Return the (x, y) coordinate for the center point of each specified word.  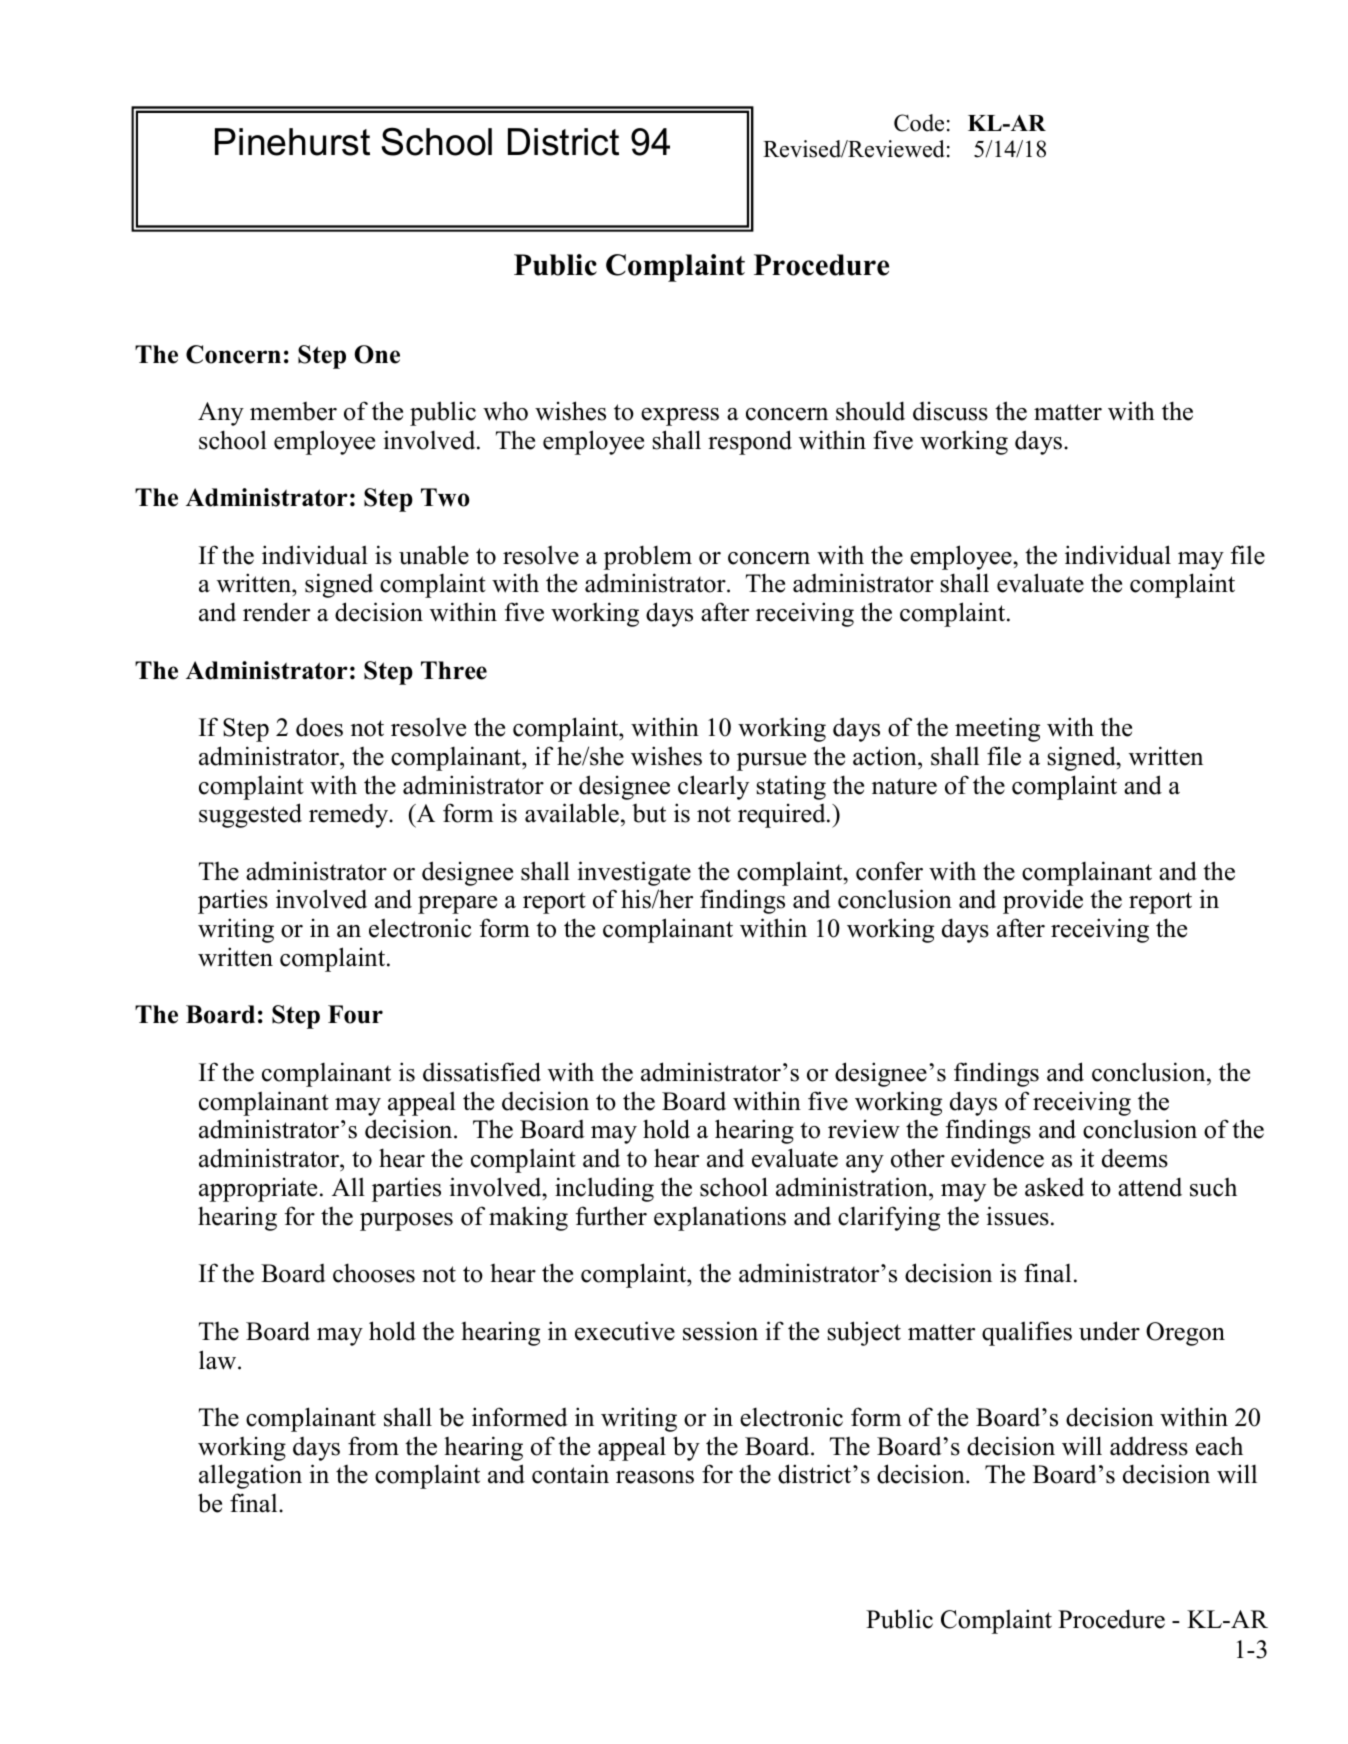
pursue (771, 762)
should (870, 411)
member (293, 411)
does (319, 727)
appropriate (258, 1190)
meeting (997, 729)
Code (919, 123)
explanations (720, 1218)
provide (1043, 901)
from (373, 1446)
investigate (634, 873)
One (377, 354)
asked (1054, 1187)
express (680, 417)
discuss (950, 411)
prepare (457, 905)
